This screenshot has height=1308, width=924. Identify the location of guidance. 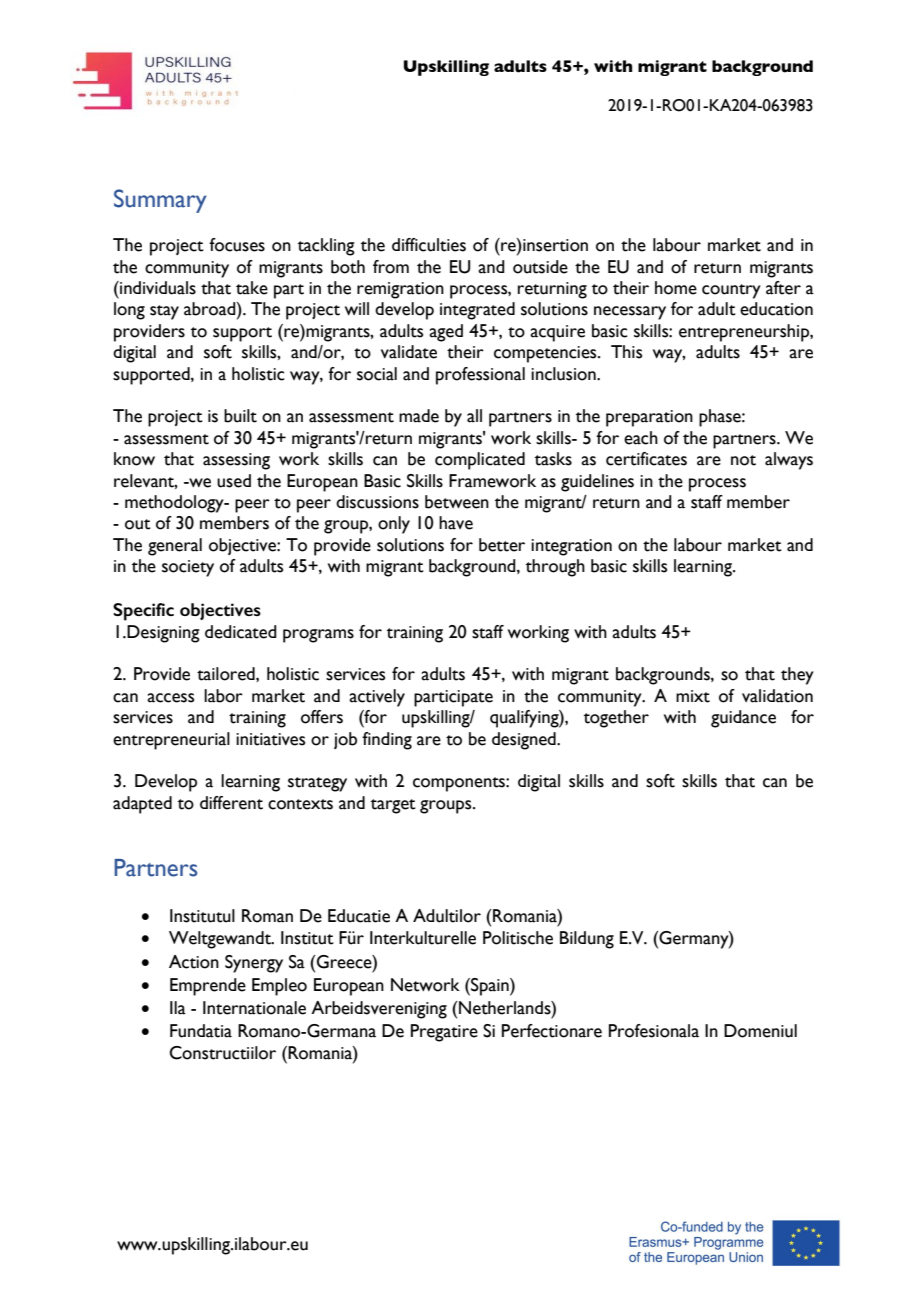
(743, 719).
